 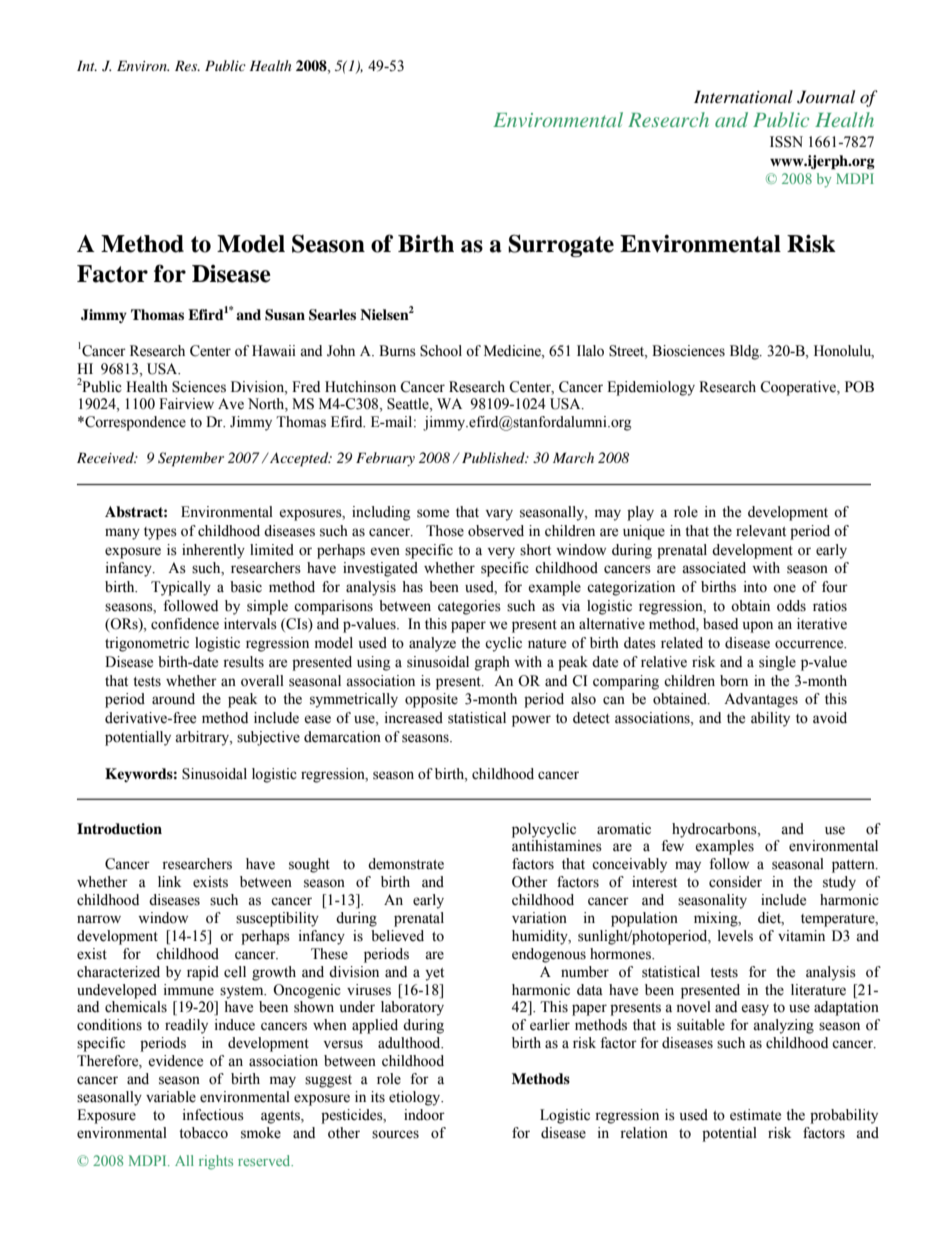 I want to click on September, so click(x=191, y=459).
